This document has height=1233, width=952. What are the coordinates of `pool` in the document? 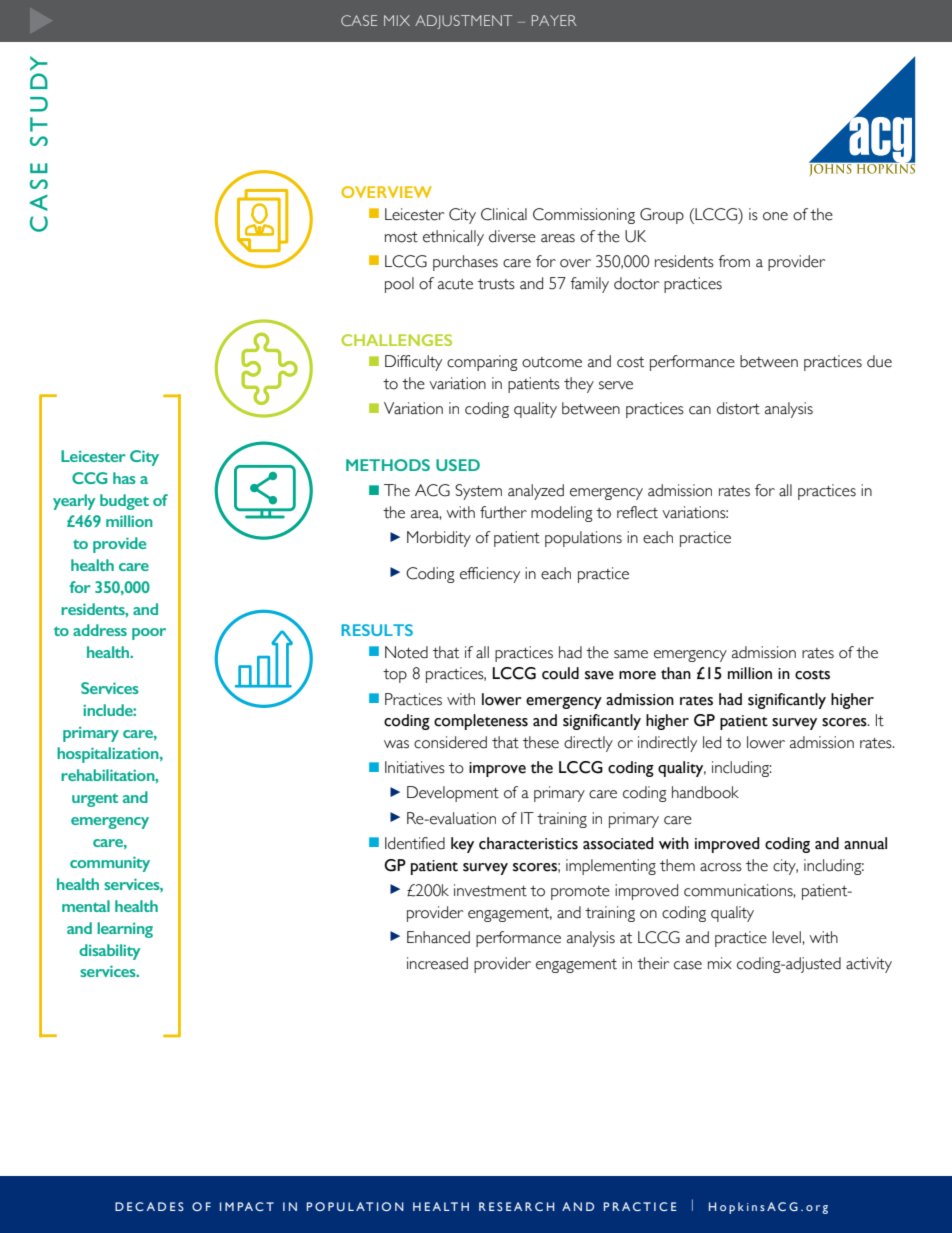 It's located at (399, 285).
